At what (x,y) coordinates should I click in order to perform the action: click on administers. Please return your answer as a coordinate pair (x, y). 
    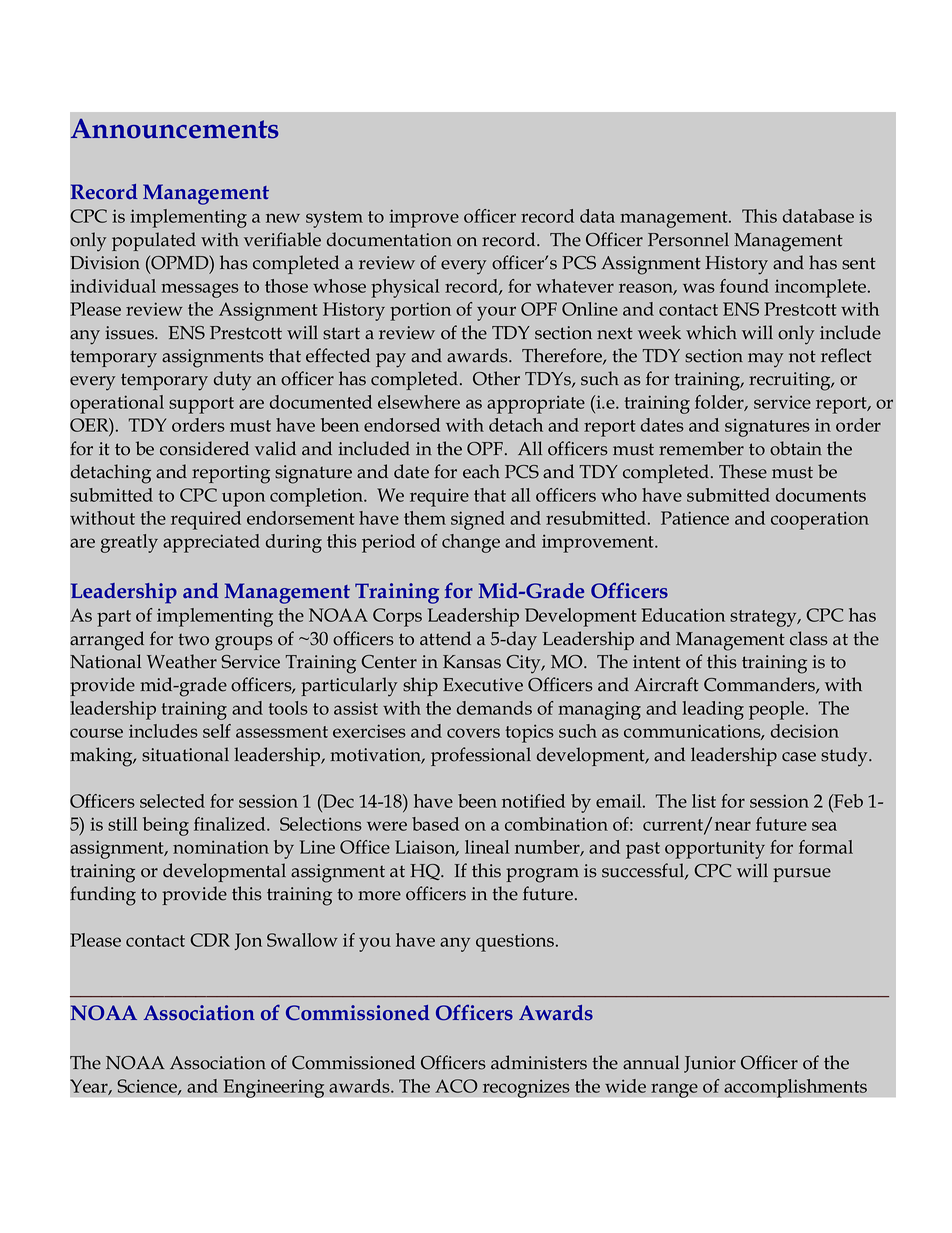
    Looking at the image, I should click on (539, 1062).
